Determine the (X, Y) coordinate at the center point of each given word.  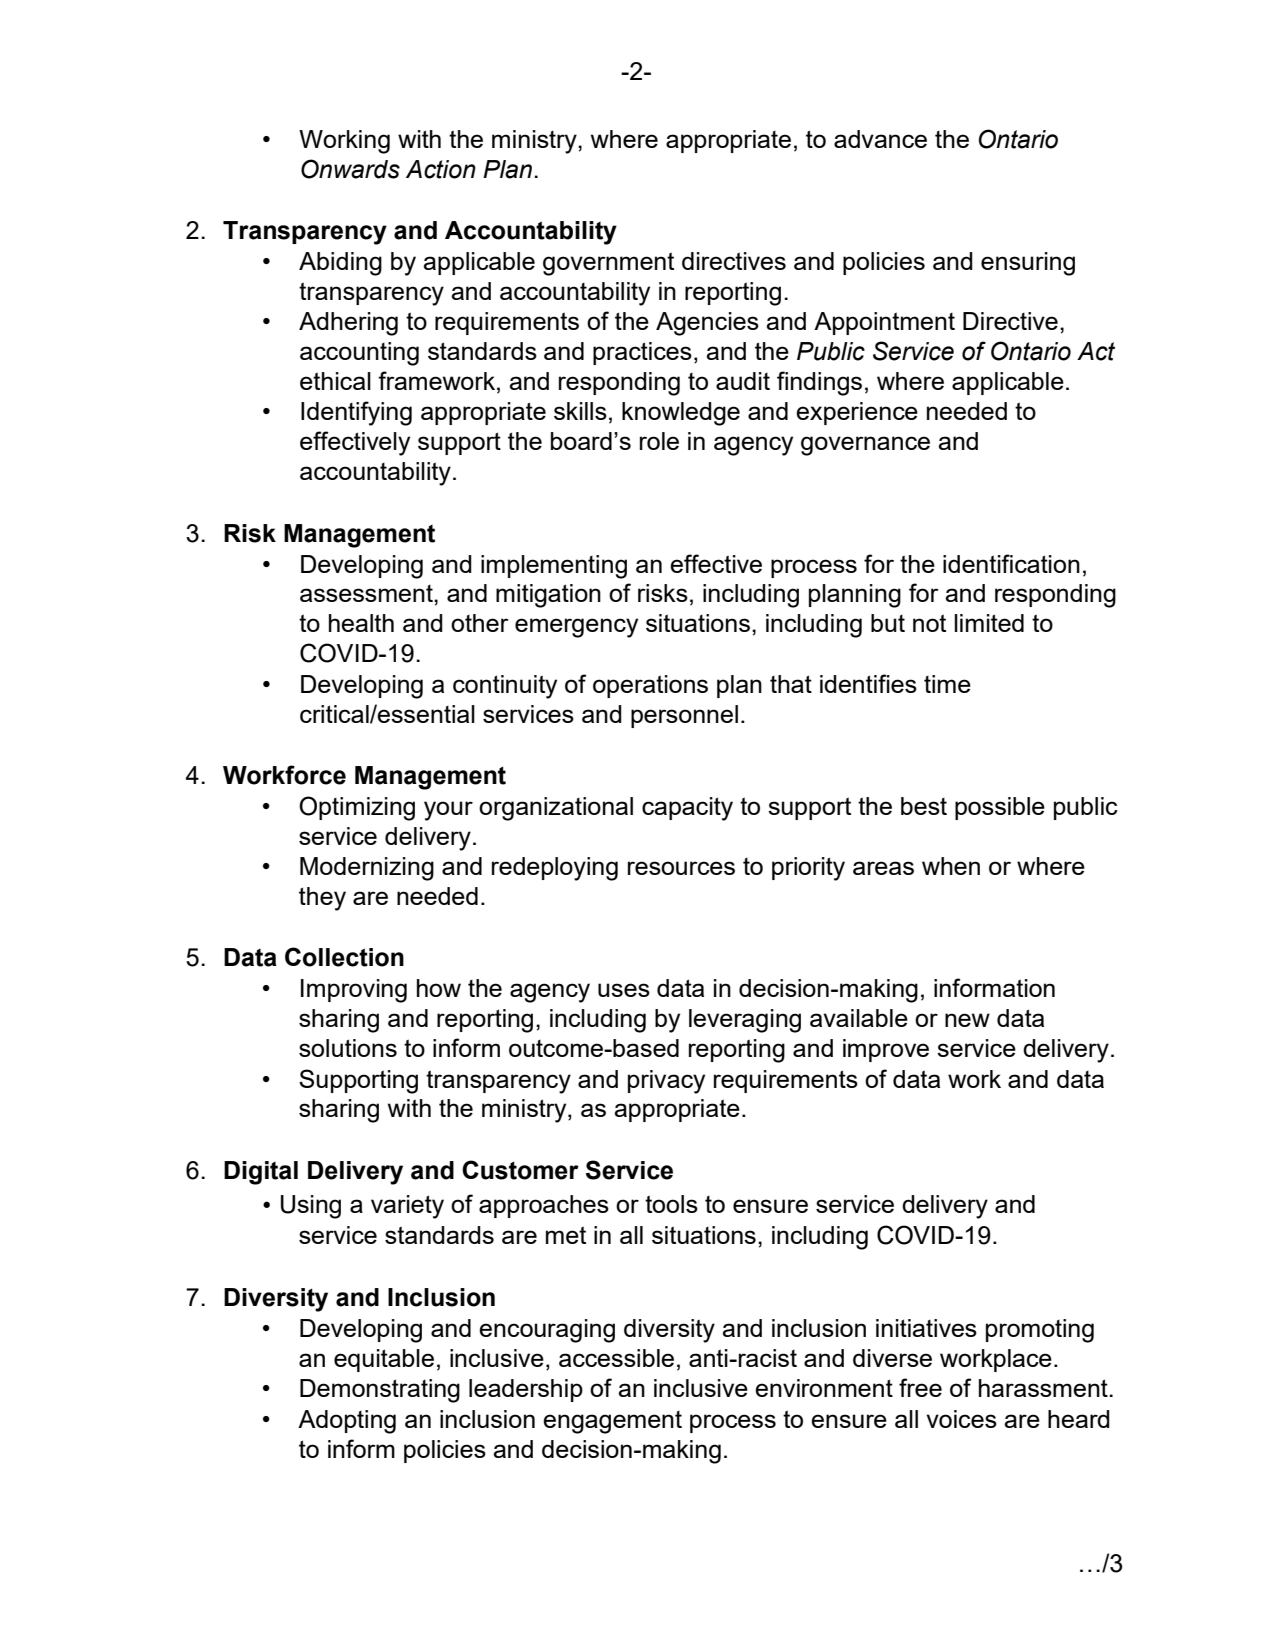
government (608, 264)
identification (1011, 563)
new (967, 1020)
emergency (576, 628)
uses (624, 990)
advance (880, 139)
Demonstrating (380, 1391)
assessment (367, 593)
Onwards (350, 169)
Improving (354, 991)
